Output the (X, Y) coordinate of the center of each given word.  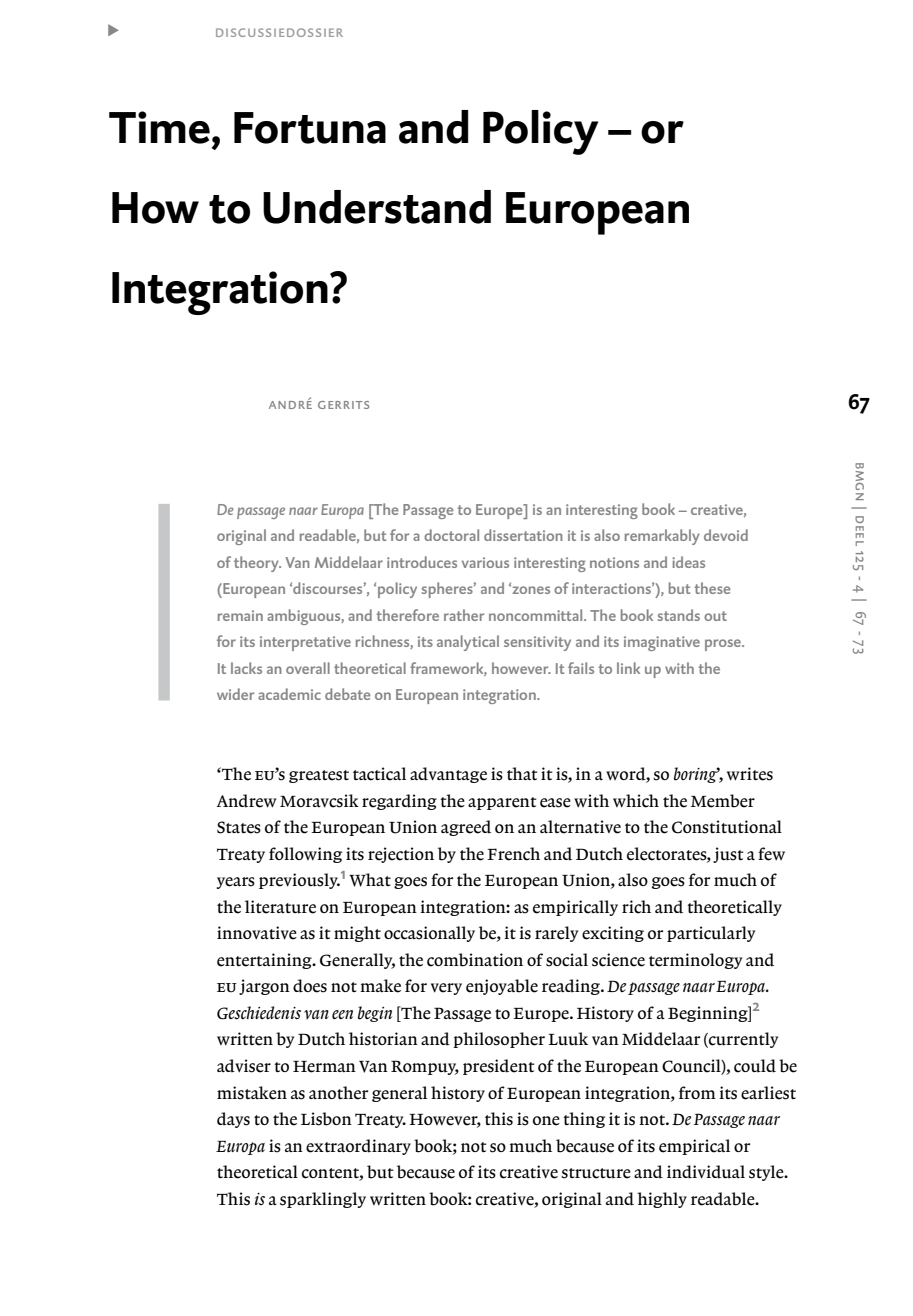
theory (257, 564)
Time (159, 127)
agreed (466, 828)
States (239, 827)
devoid (726, 535)
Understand (377, 207)
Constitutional (727, 827)
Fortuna (310, 128)
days (233, 1120)
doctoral (451, 535)
